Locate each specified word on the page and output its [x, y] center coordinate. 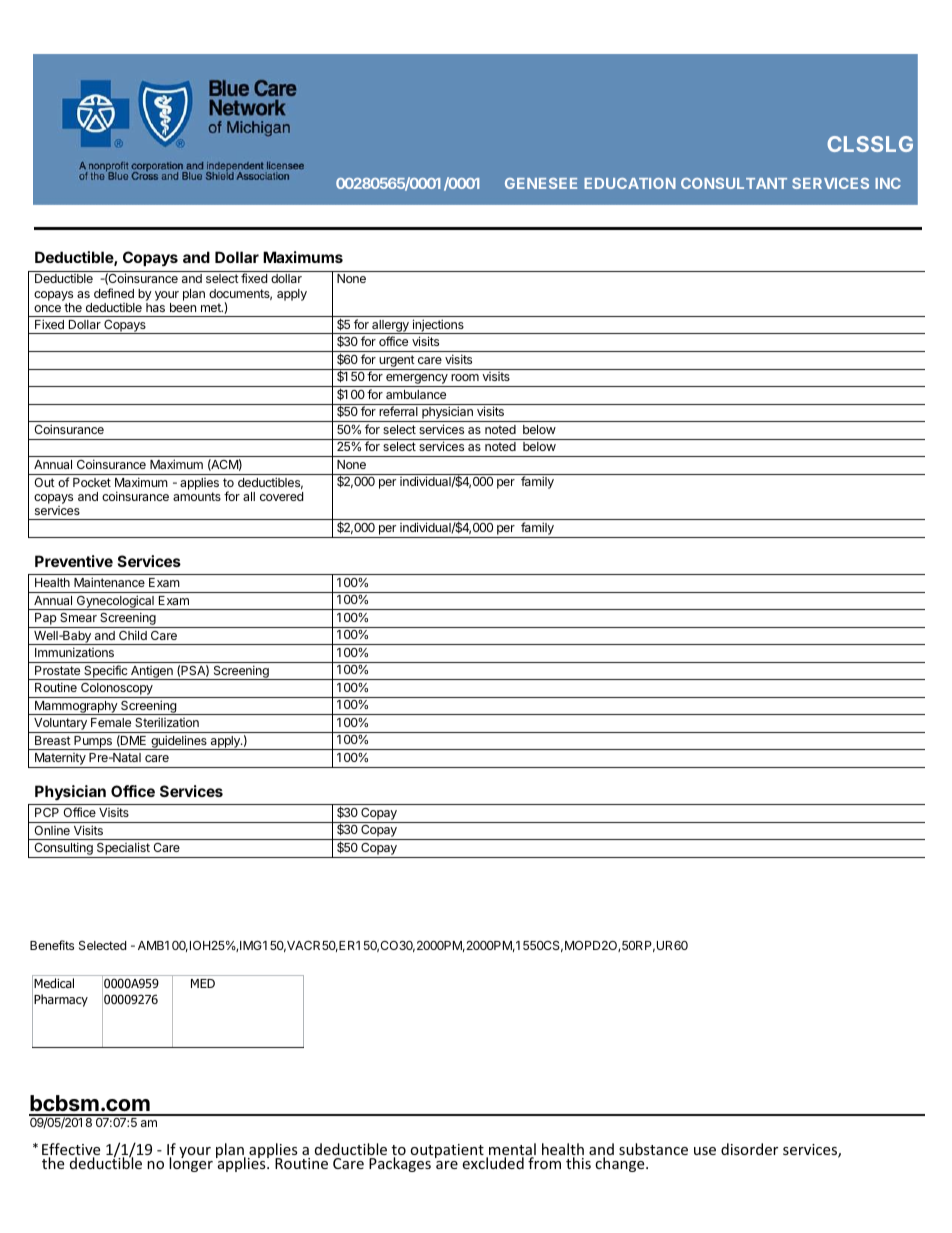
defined [114, 293]
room [465, 377]
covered [281, 496]
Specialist [123, 850]
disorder [749, 1149]
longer [191, 1164]
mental [511, 1150]
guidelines [179, 742]
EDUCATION [630, 183]
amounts [197, 496]
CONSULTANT [734, 183]
